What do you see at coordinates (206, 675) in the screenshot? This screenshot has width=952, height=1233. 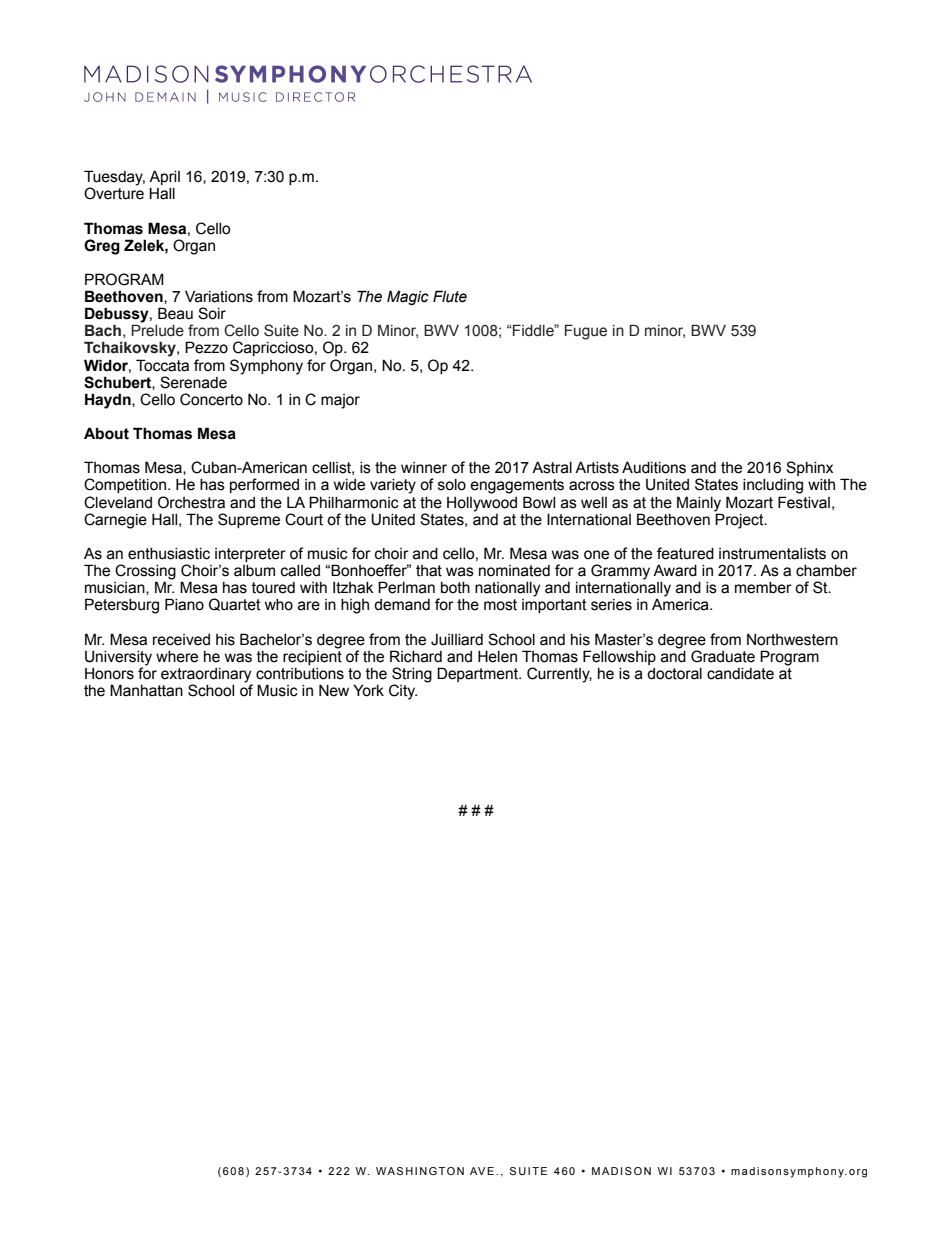 I see `extraordinary` at bounding box center [206, 675].
